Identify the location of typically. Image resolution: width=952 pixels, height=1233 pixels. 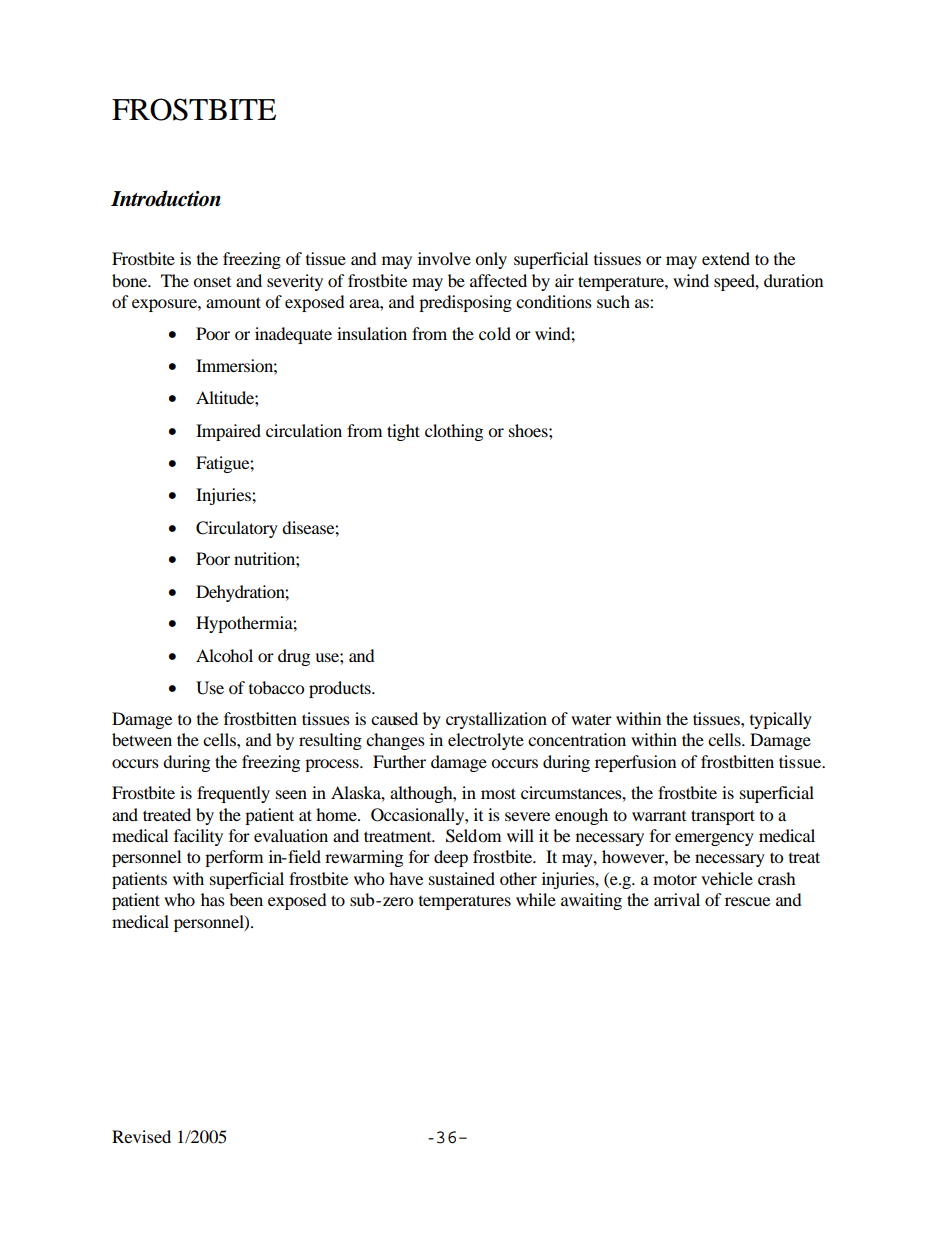
(781, 720).
